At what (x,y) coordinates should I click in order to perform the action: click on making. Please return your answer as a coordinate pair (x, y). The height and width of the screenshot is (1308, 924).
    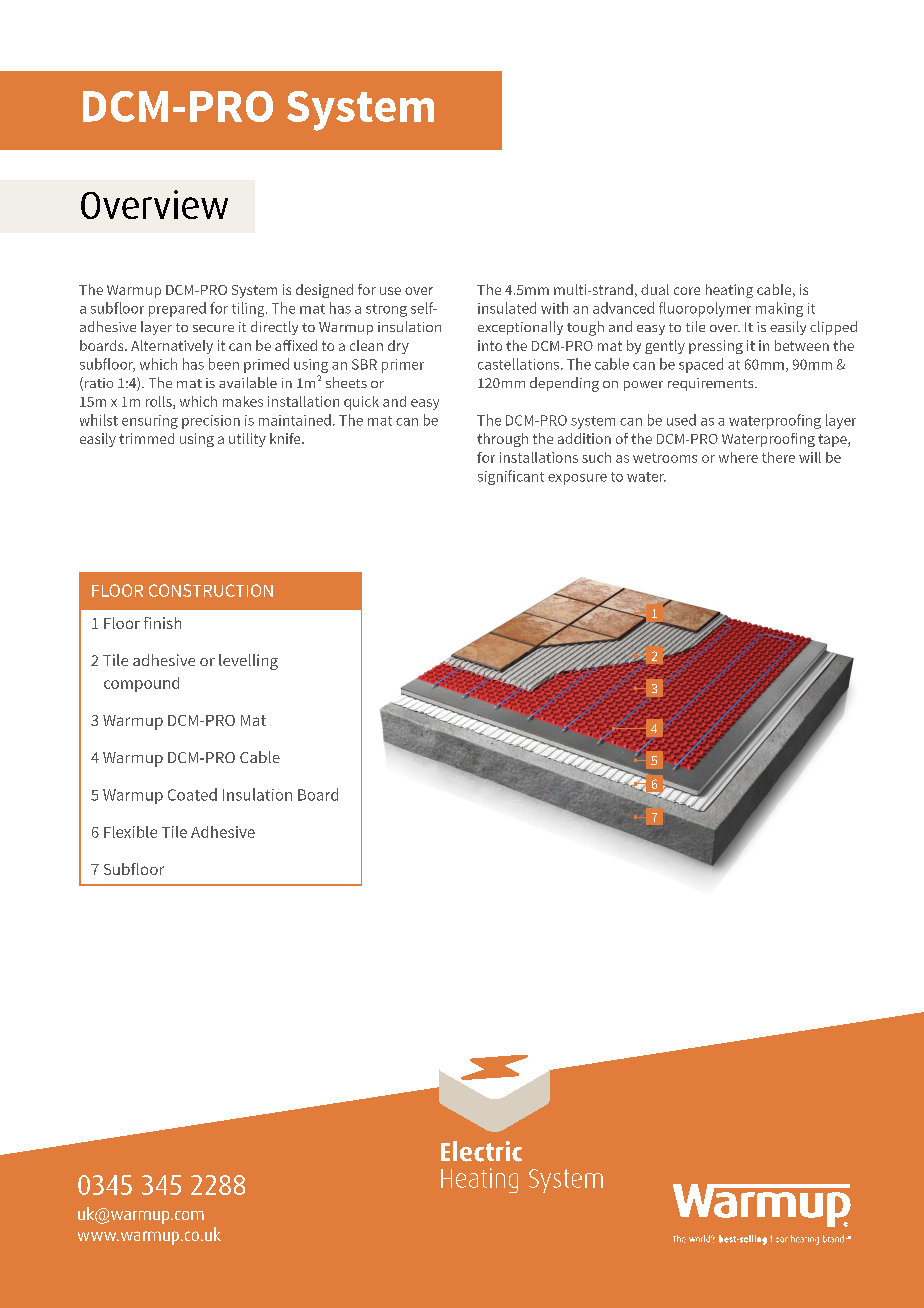
    Looking at the image, I should click on (779, 309).
